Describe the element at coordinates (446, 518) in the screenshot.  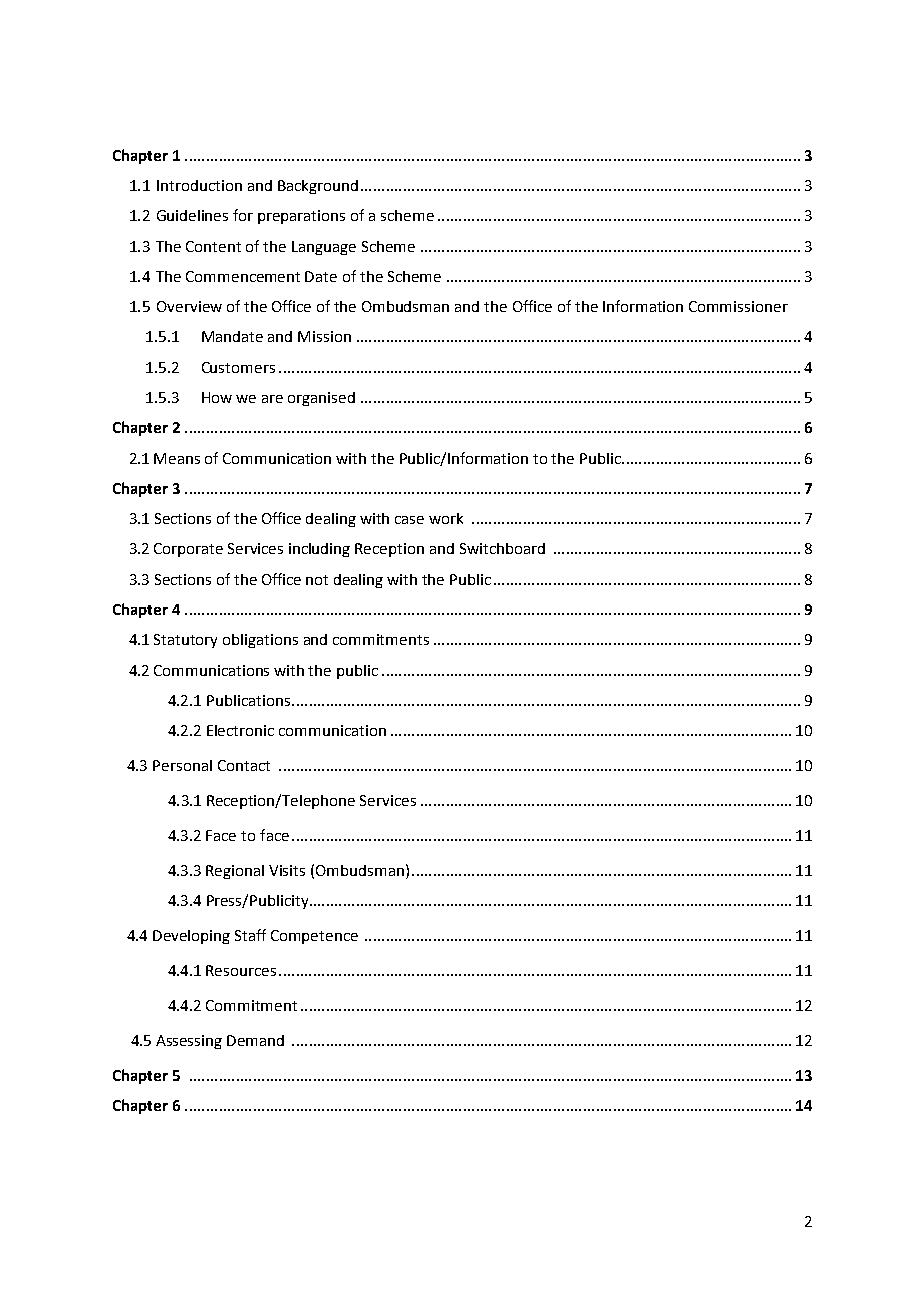
I see `work` at that location.
